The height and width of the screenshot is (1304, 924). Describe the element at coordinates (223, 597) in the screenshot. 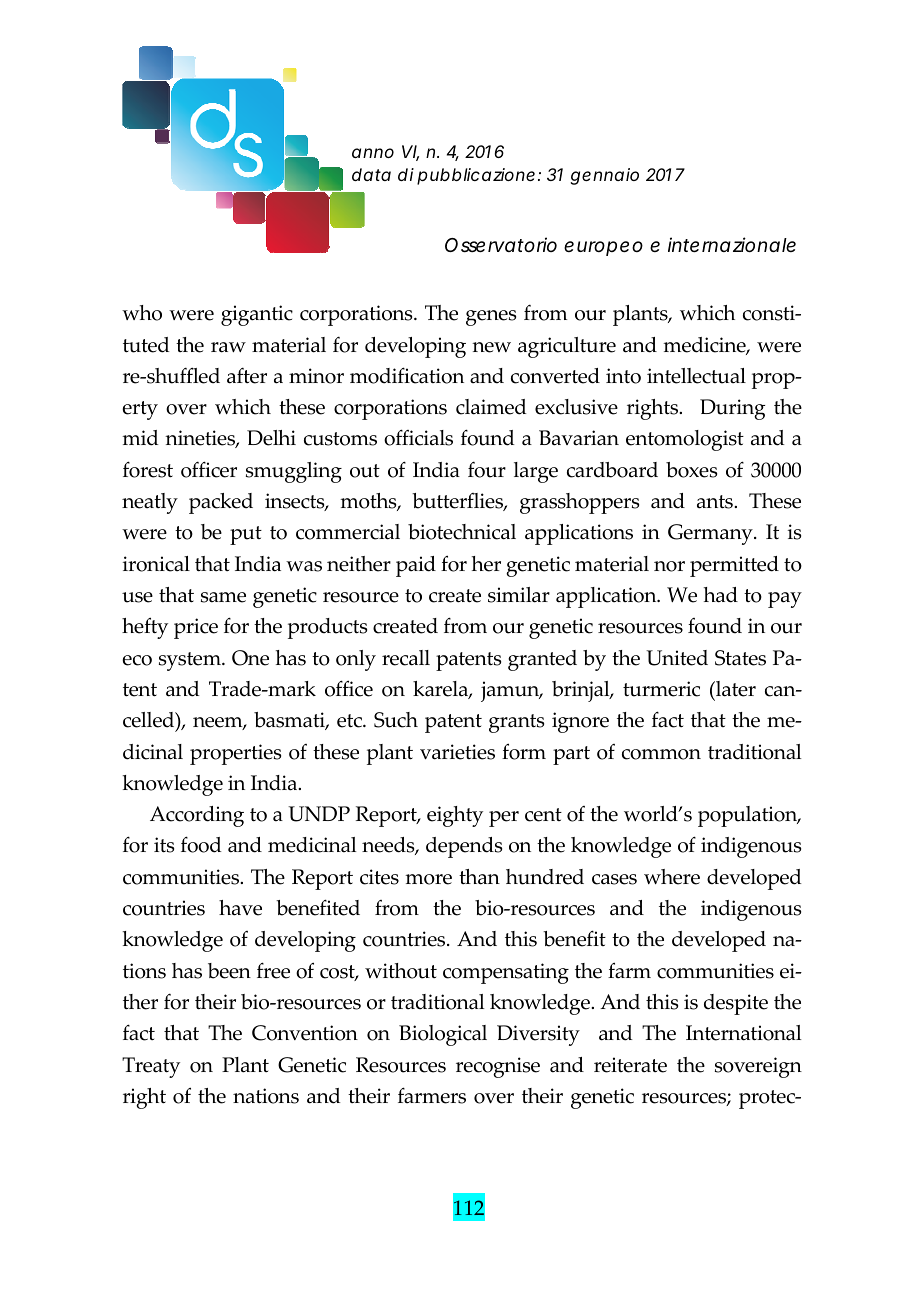

I see `same` at that location.
